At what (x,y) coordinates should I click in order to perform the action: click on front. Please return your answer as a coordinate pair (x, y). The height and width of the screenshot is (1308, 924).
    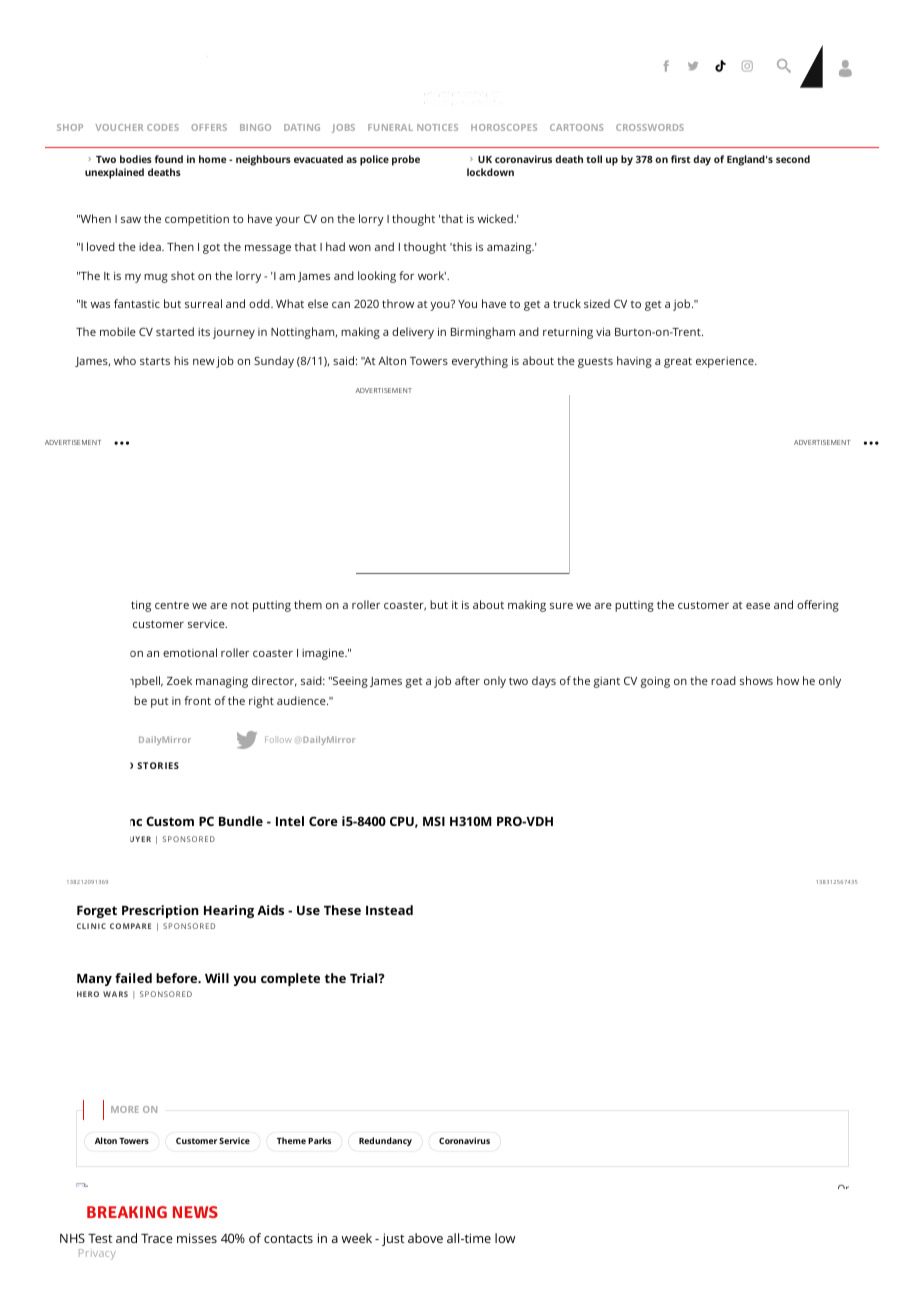
    Looking at the image, I should click on (197, 700).
